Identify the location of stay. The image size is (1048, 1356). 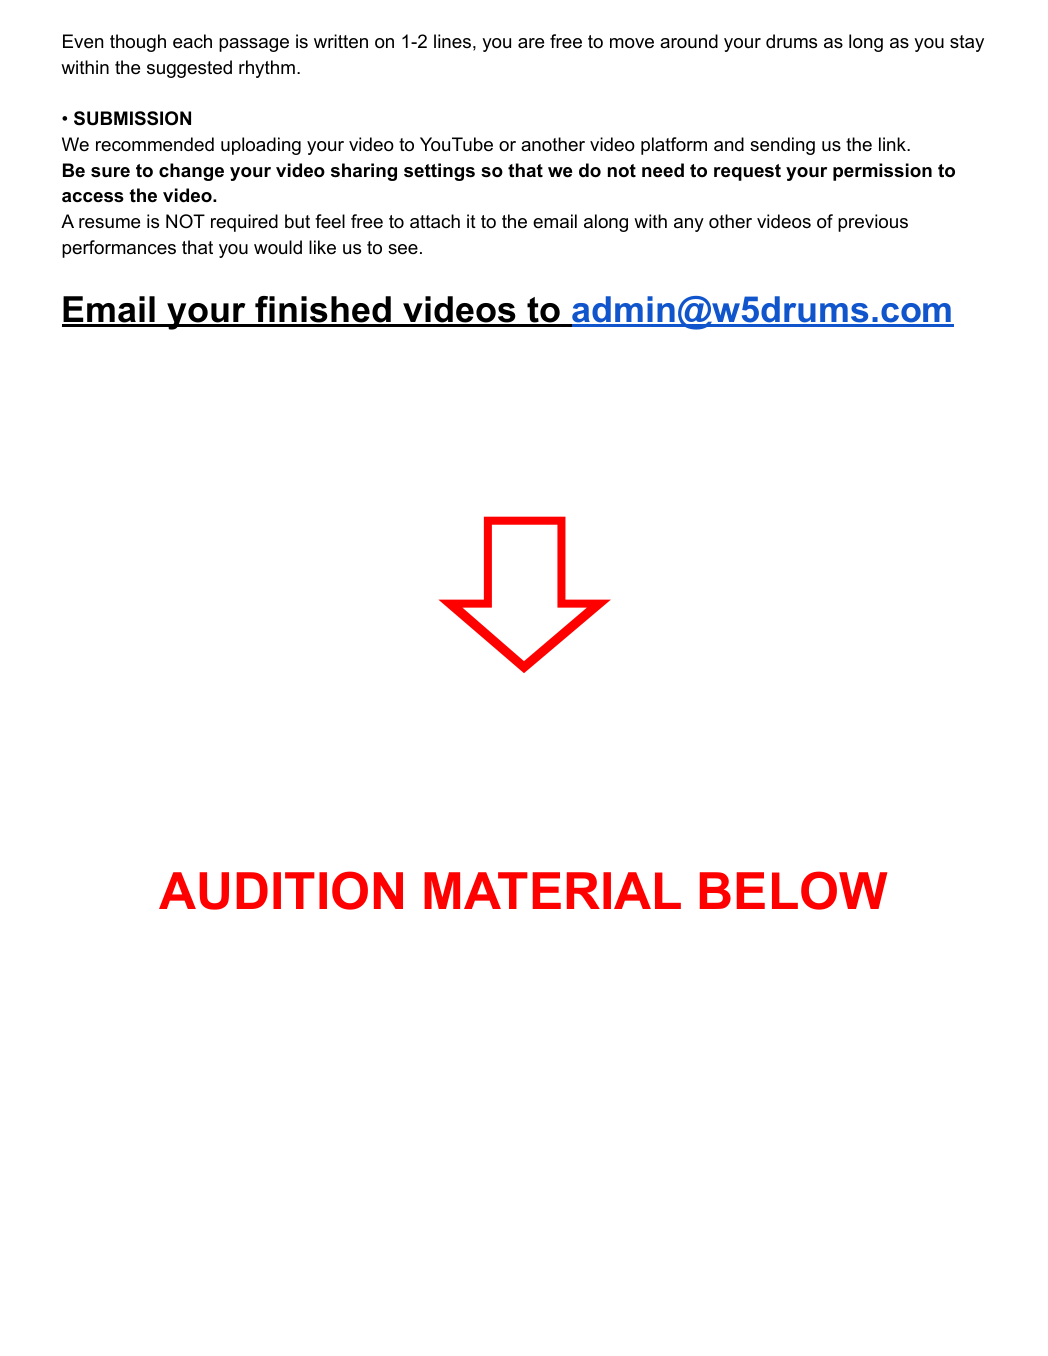
(967, 43).
